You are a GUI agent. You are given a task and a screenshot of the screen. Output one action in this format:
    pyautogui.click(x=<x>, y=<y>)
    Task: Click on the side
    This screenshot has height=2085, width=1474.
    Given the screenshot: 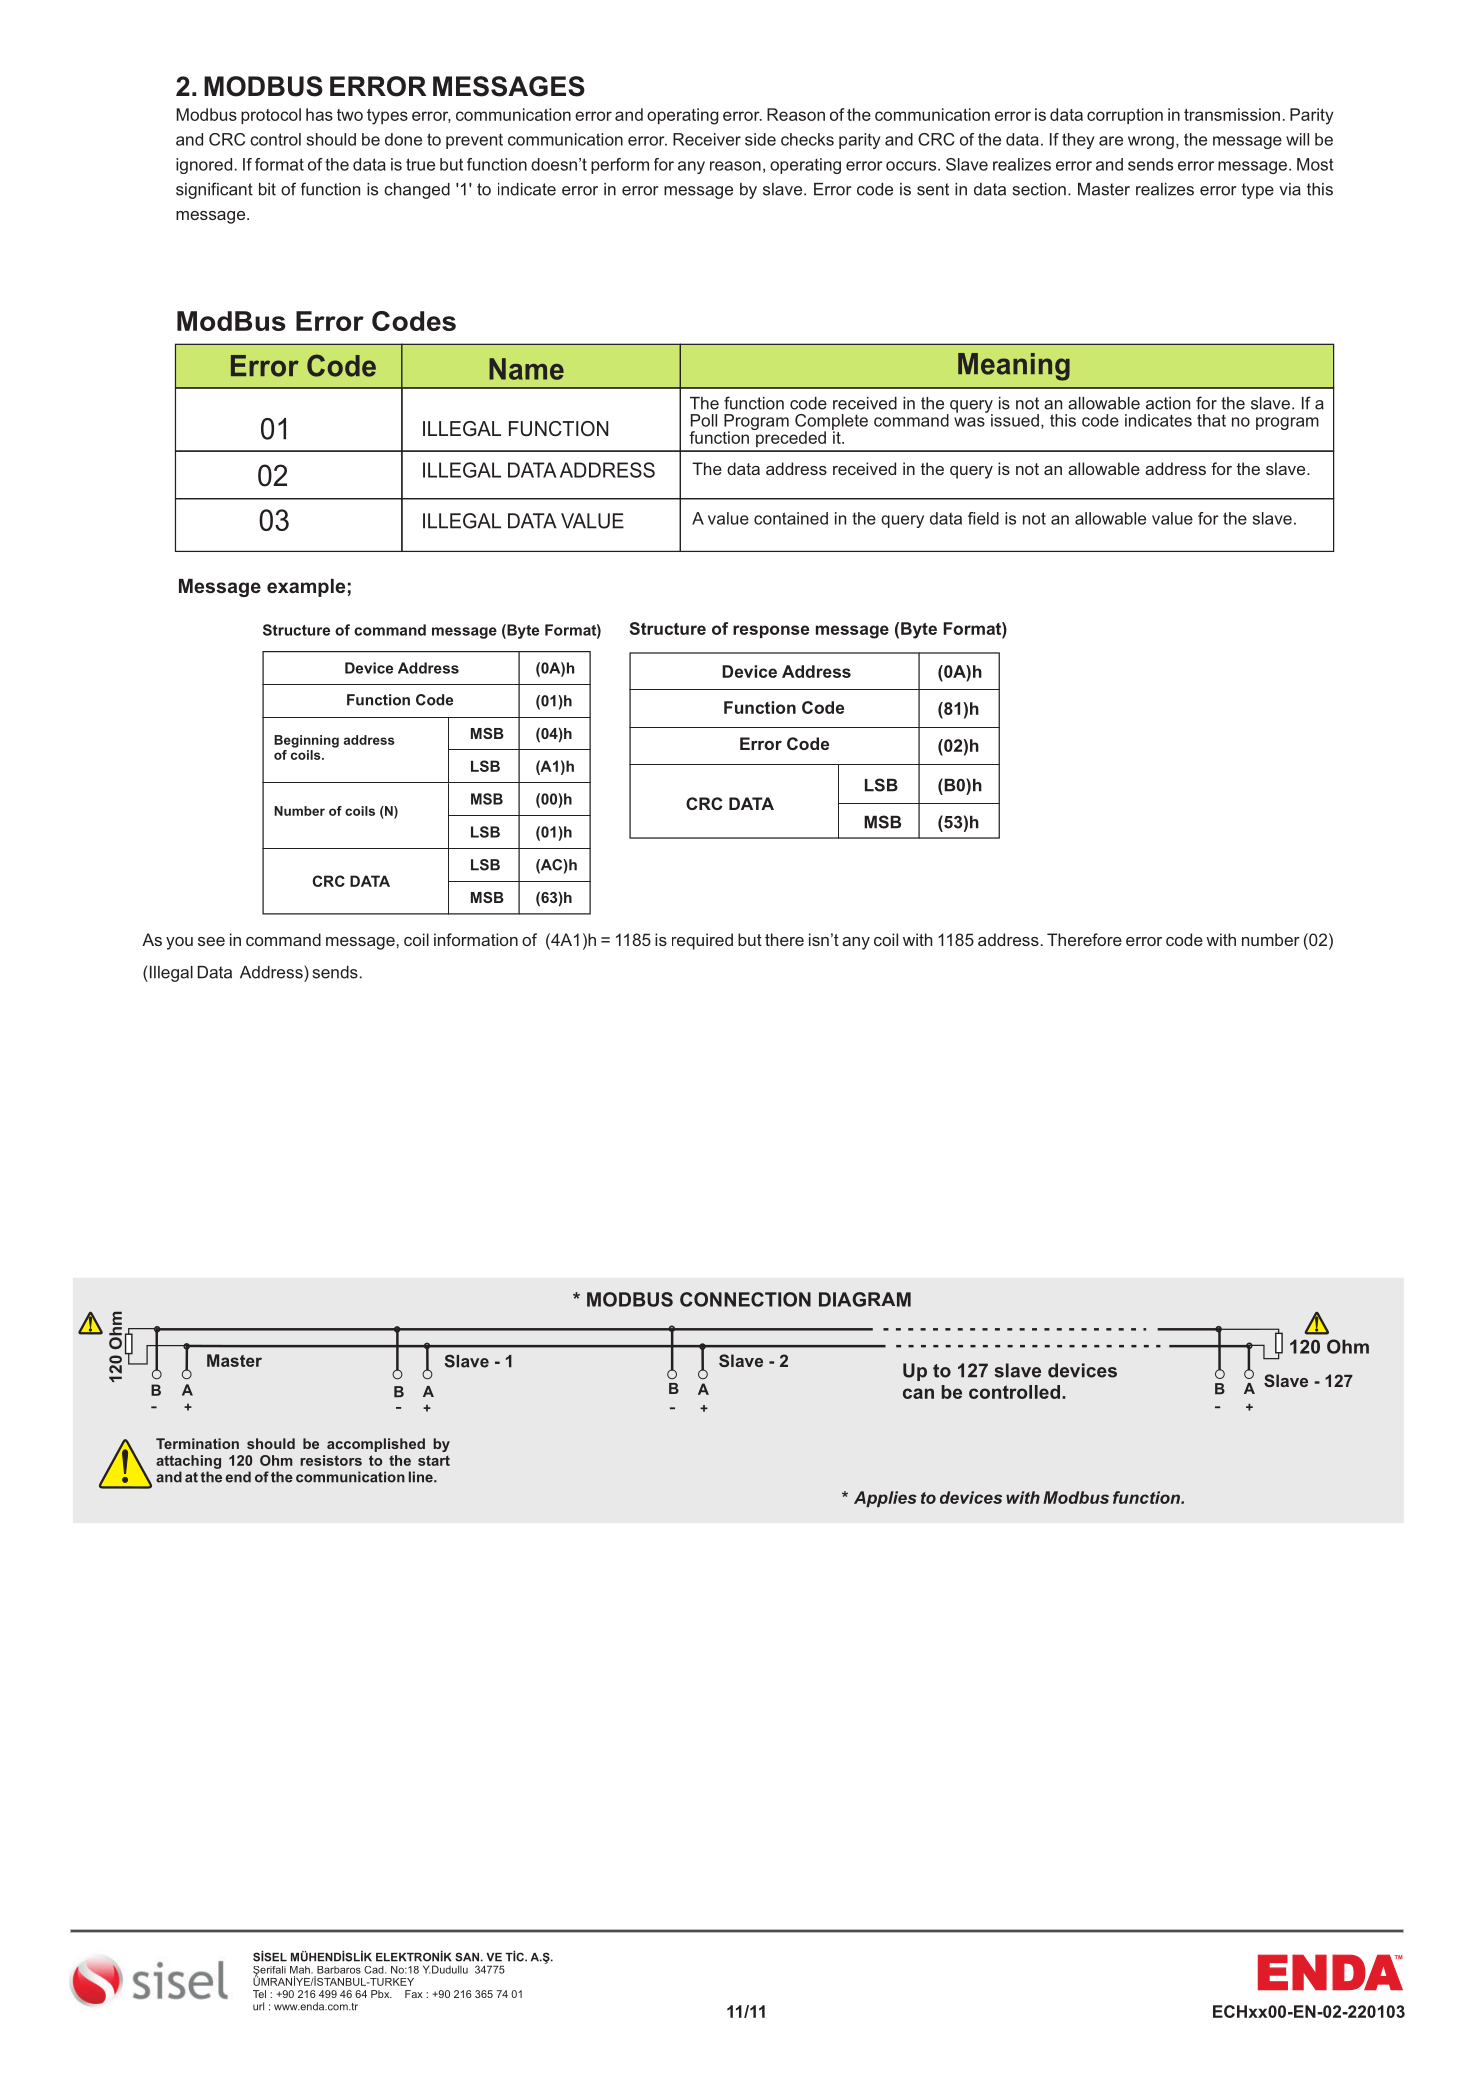 What is the action you would take?
    pyautogui.click(x=760, y=139)
